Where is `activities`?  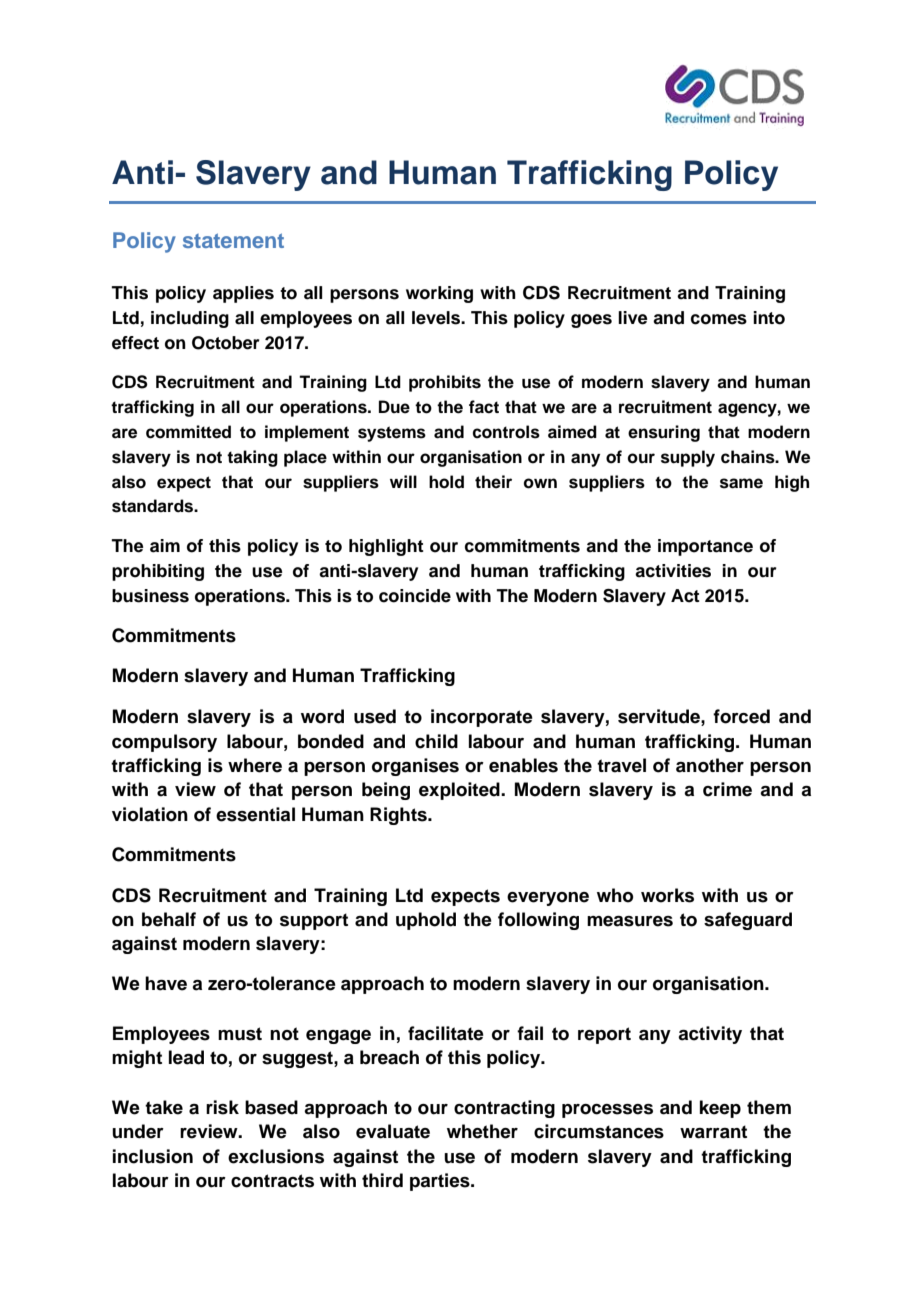 activities is located at coordinates (673, 571).
